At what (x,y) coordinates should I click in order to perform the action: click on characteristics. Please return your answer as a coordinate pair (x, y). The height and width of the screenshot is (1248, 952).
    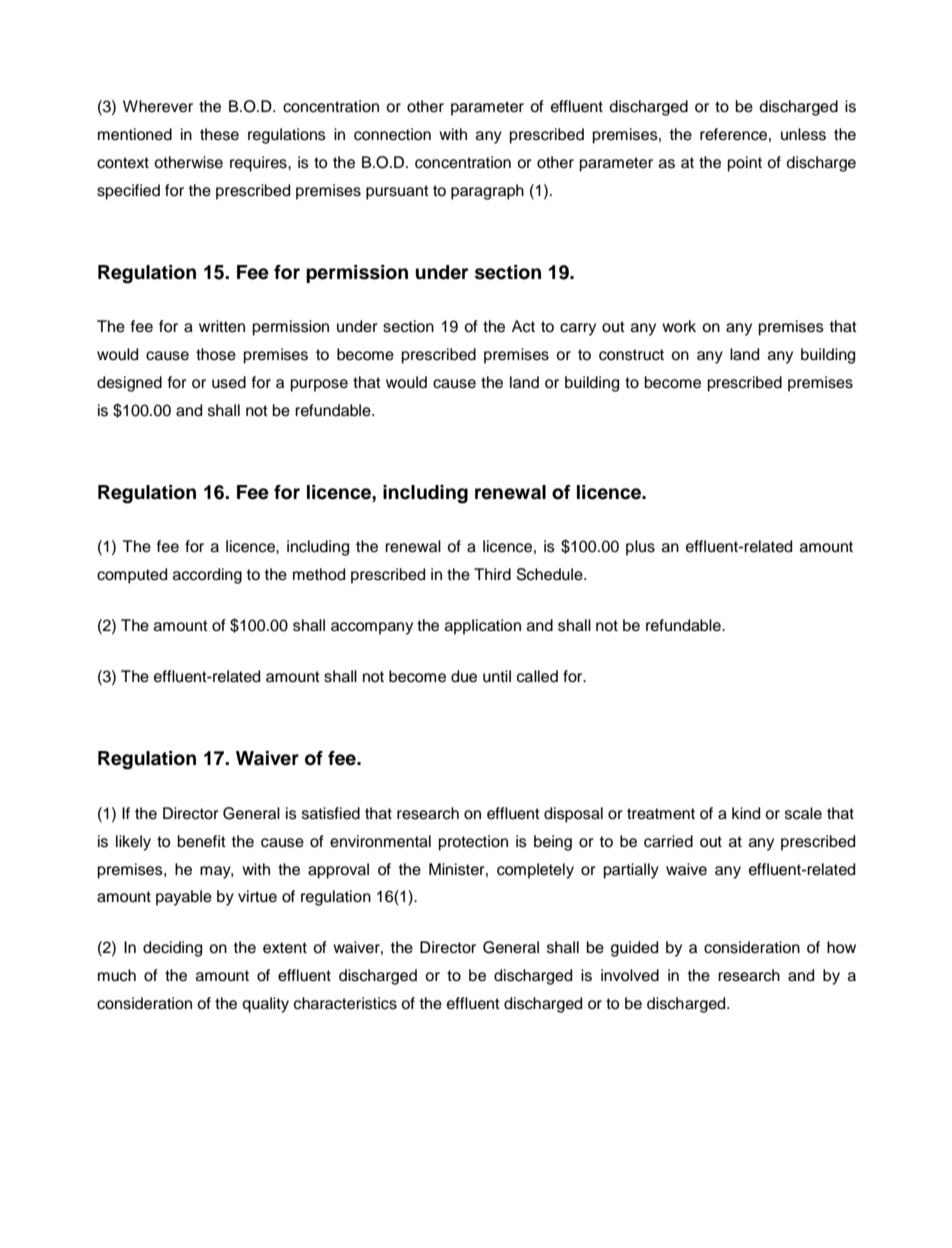
    Looking at the image, I should click on (345, 1003).
